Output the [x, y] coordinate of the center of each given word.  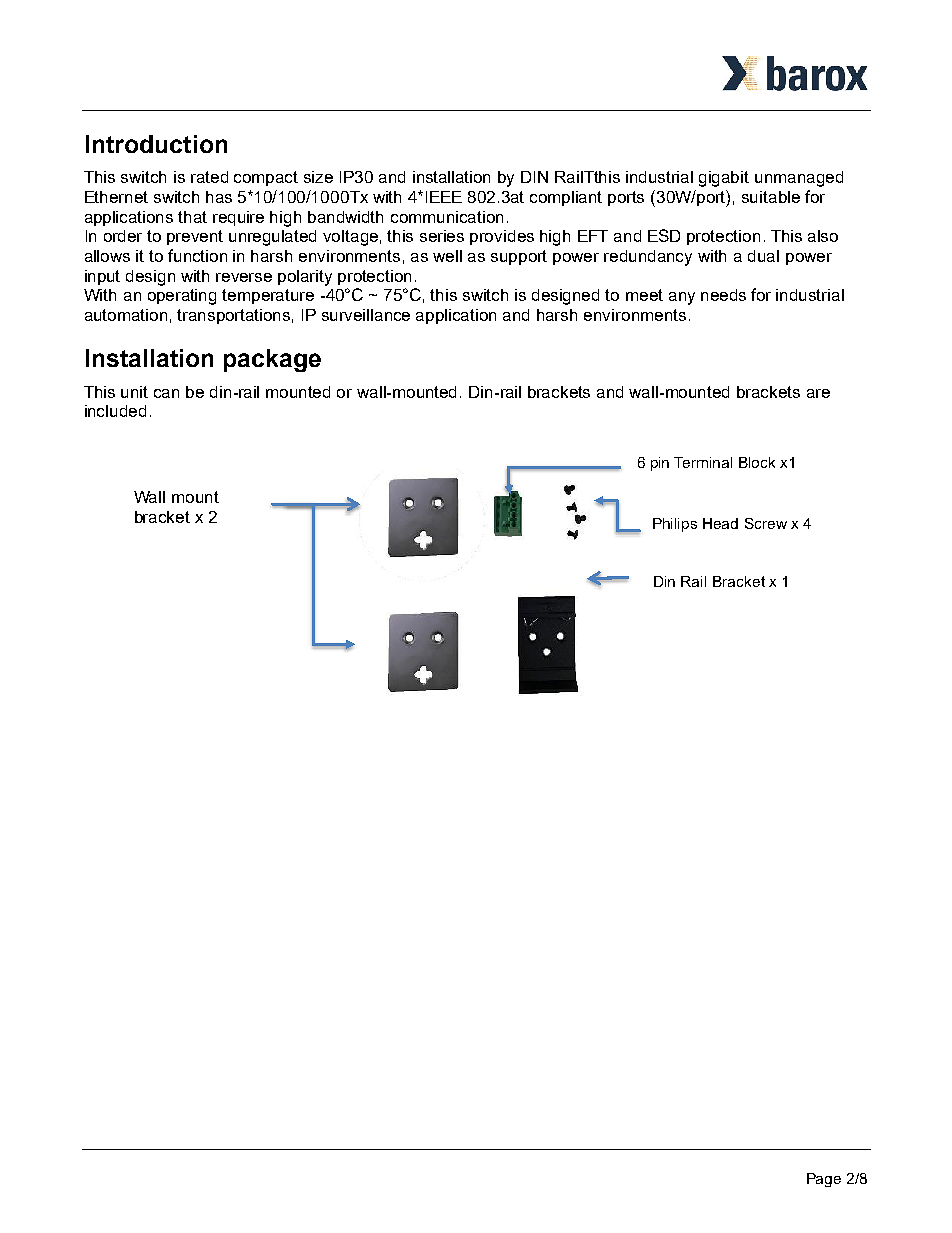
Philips [675, 525]
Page [824, 1180]
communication [447, 217]
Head [720, 523]
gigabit [724, 179]
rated [209, 177]
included [115, 411]
